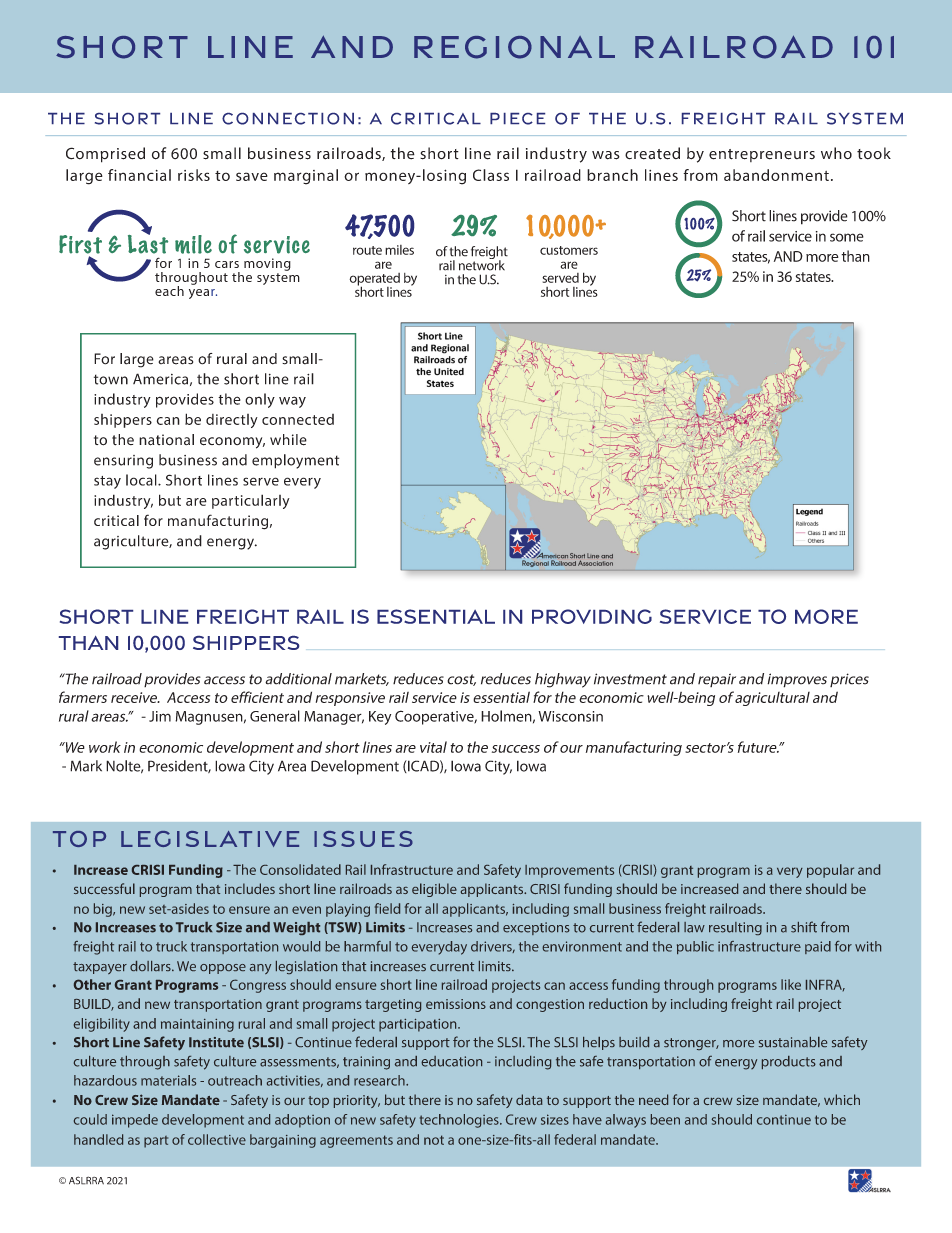 The width and height of the page is (952, 1233). What do you see at coordinates (232, 421) in the page?
I see `directly` at bounding box center [232, 421].
